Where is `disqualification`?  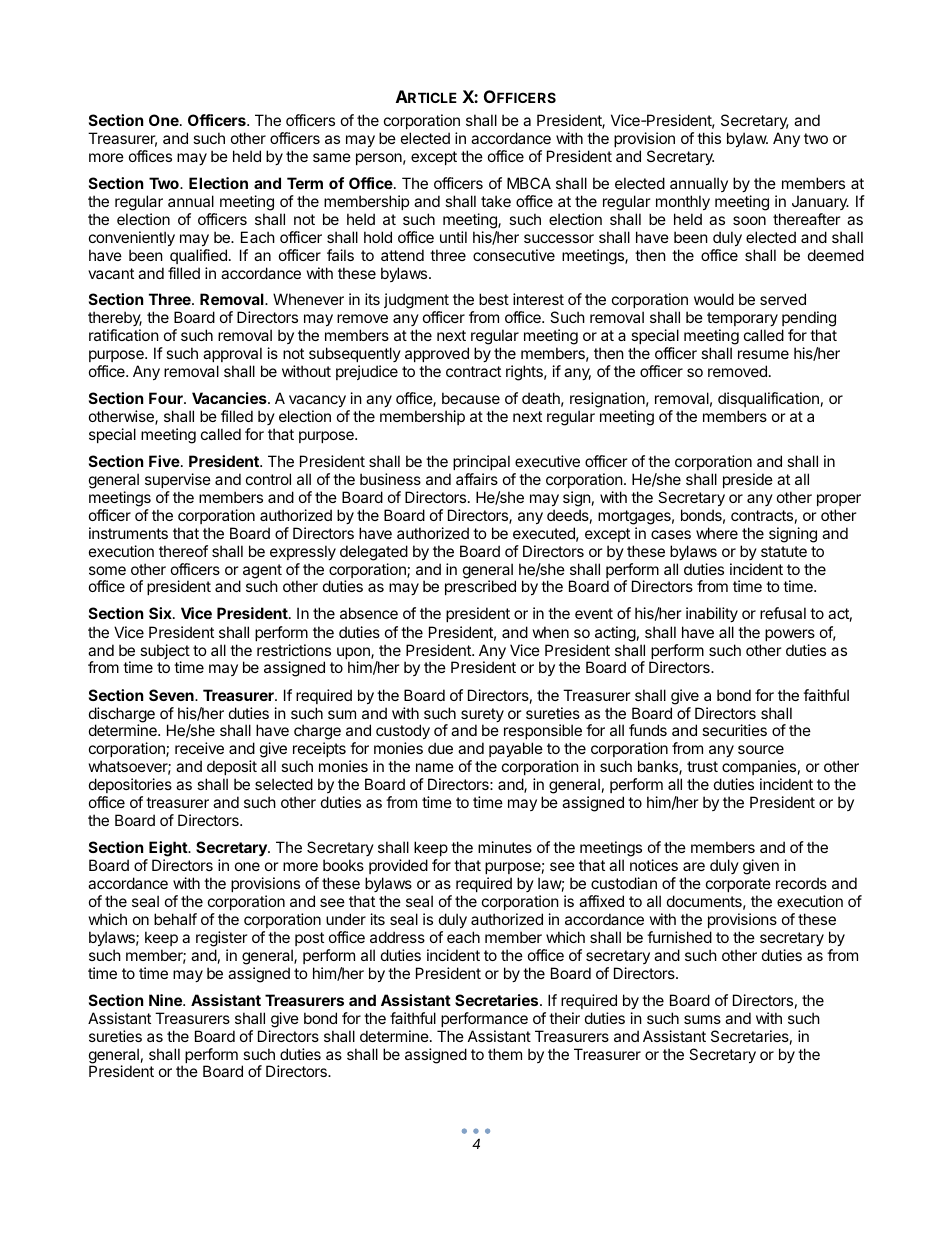
disqualification is located at coordinates (768, 399).
